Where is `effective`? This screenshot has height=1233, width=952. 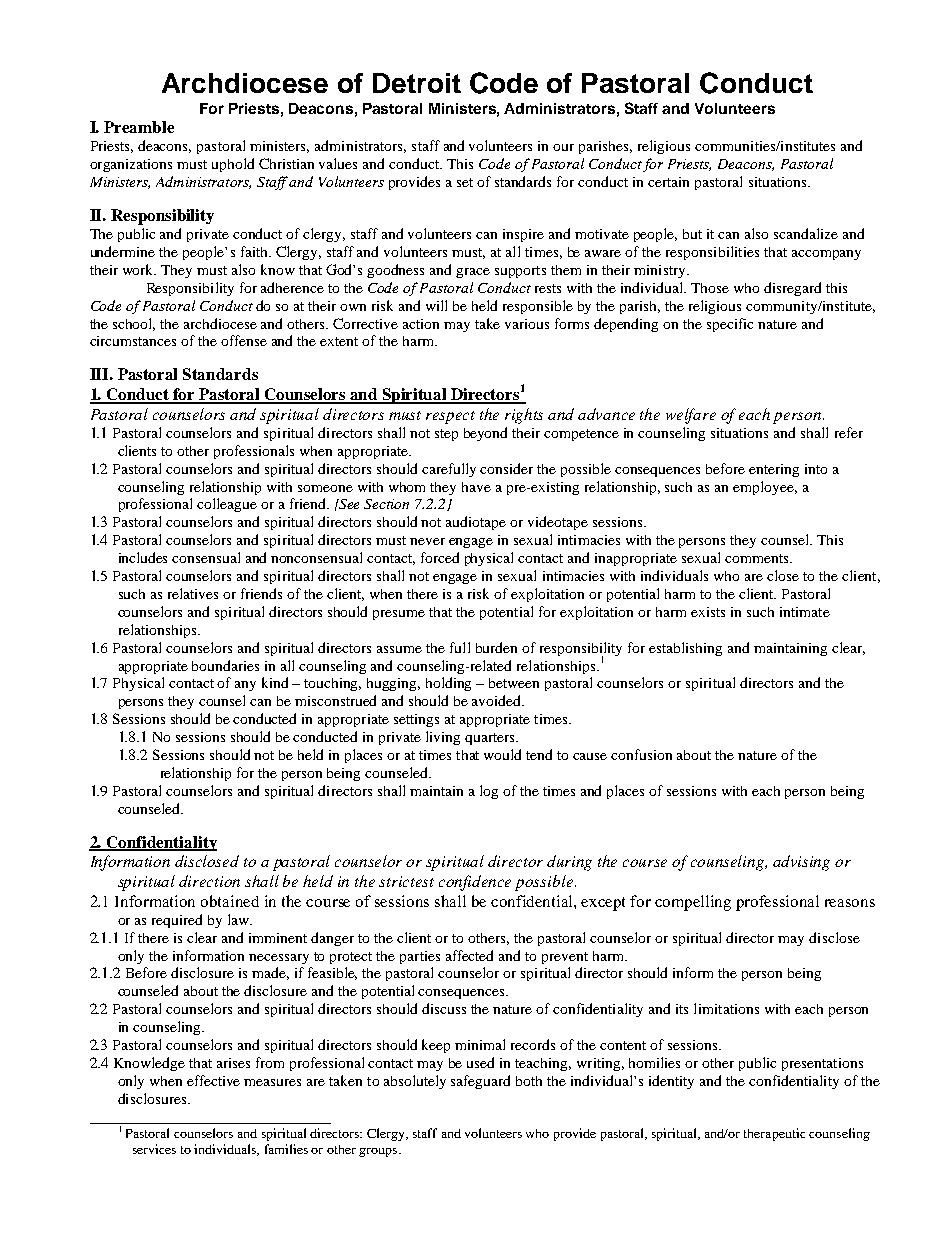 effective is located at coordinates (213, 1080).
